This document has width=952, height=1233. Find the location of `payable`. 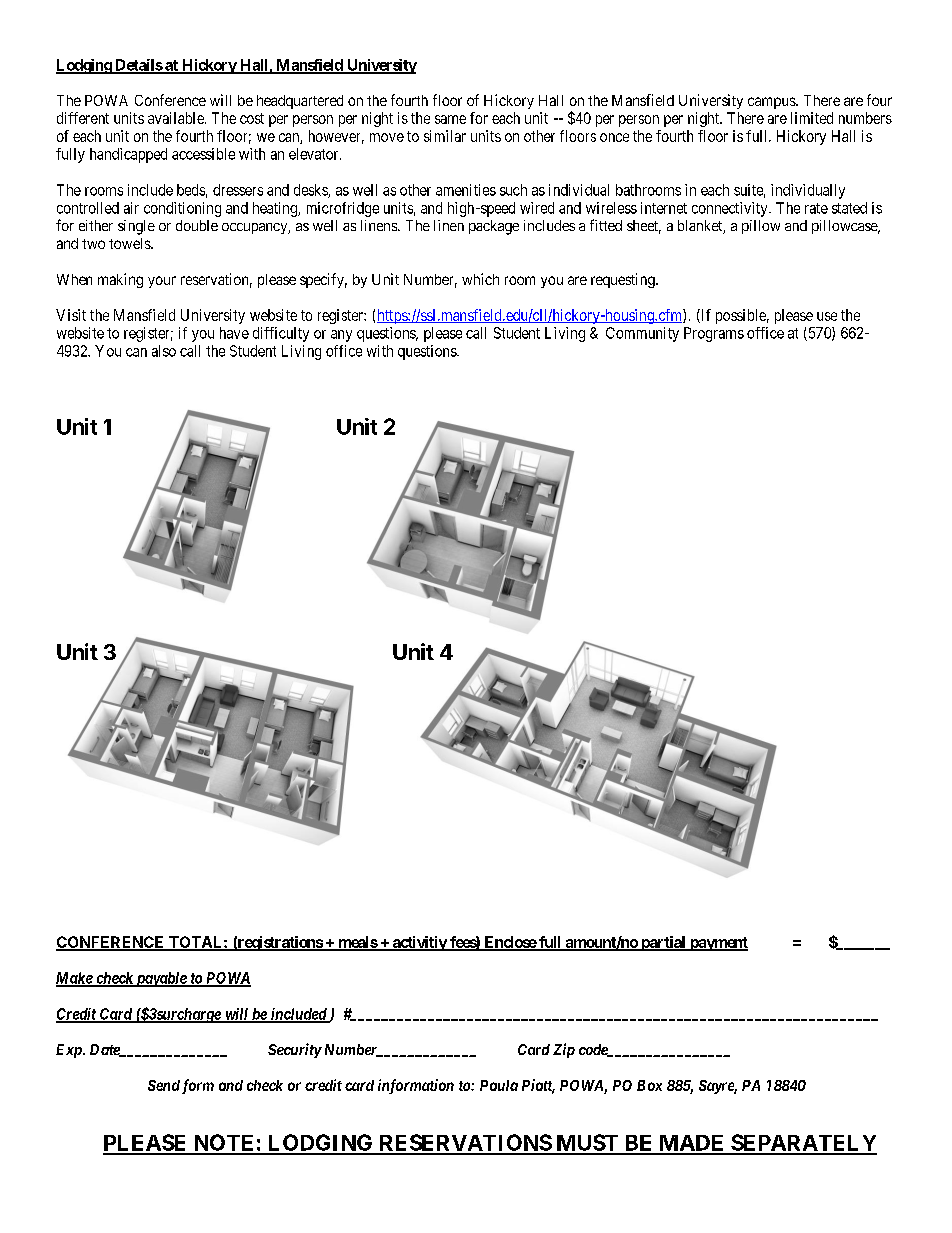

payable is located at coordinates (161, 979).
